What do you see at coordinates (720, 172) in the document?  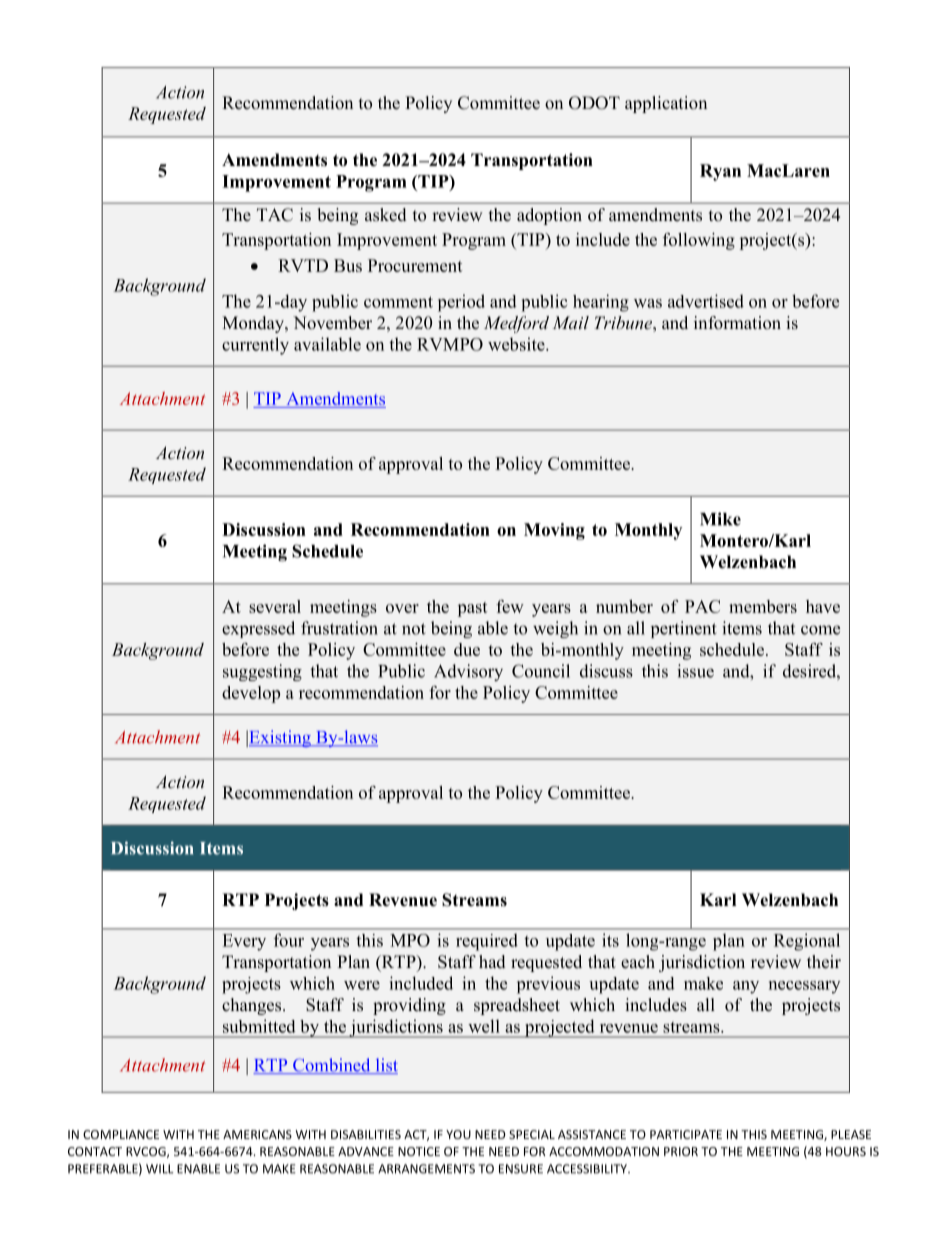 I see `Ryan` at bounding box center [720, 172].
